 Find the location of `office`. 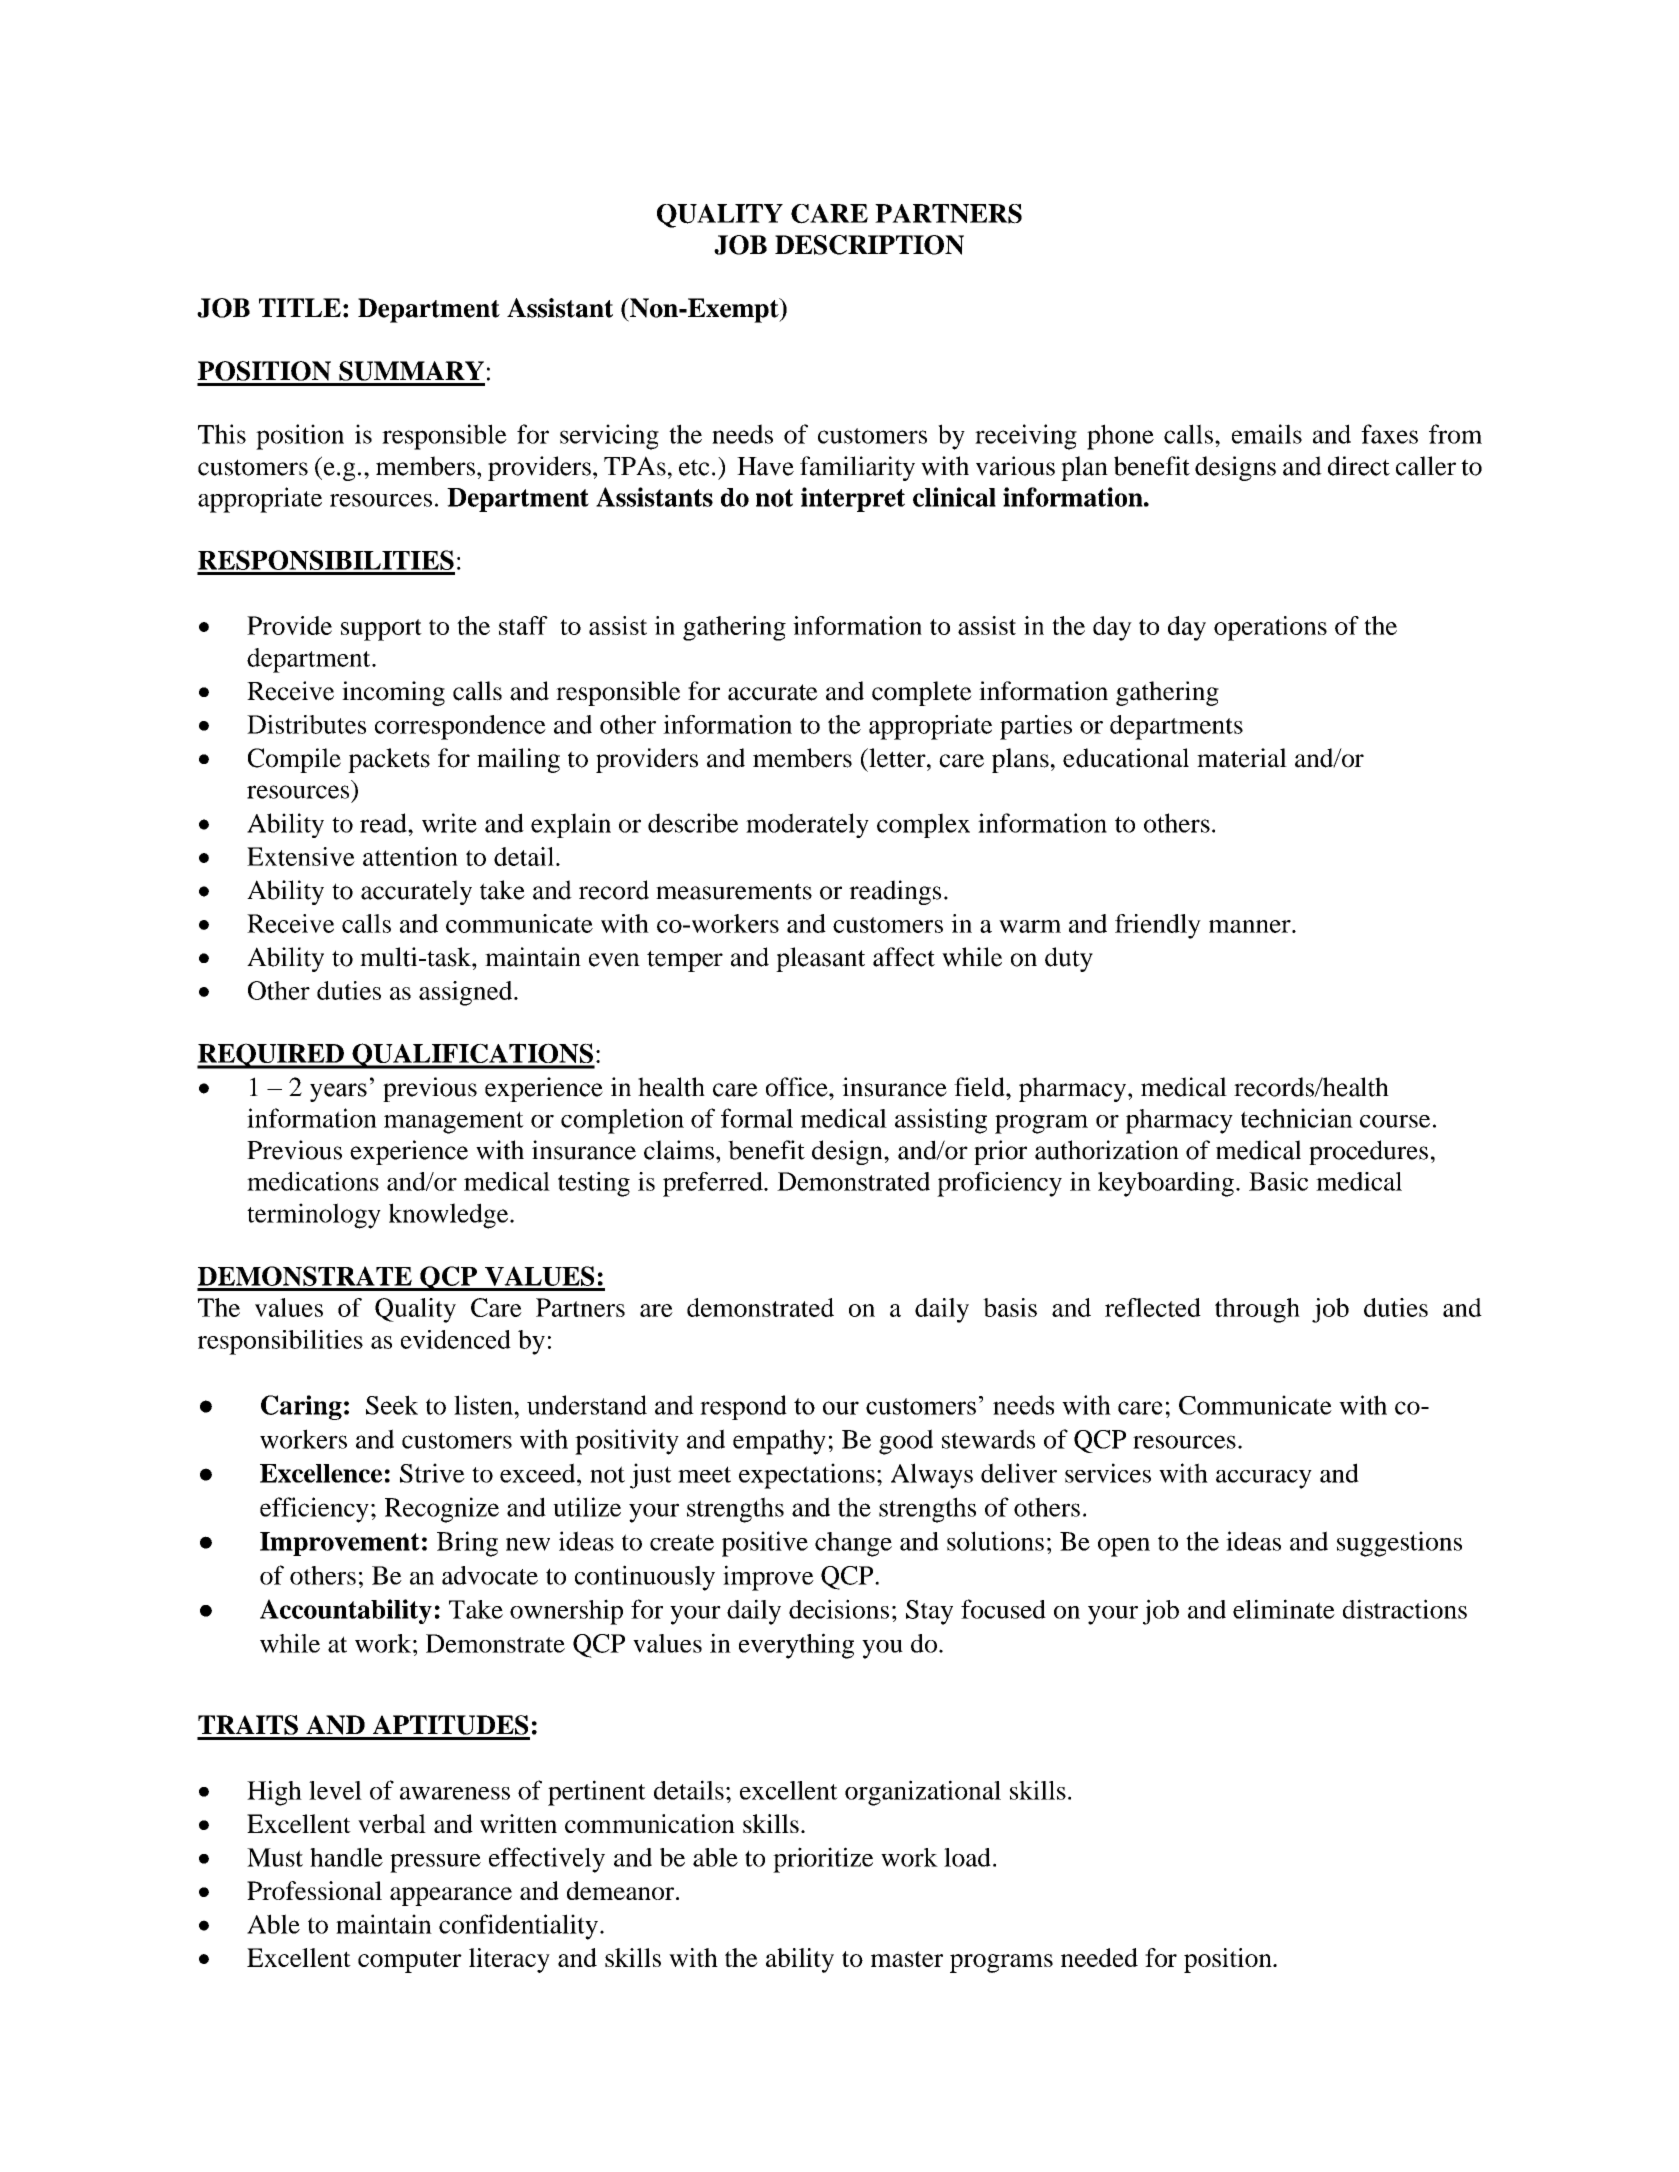

office is located at coordinates (798, 1087).
